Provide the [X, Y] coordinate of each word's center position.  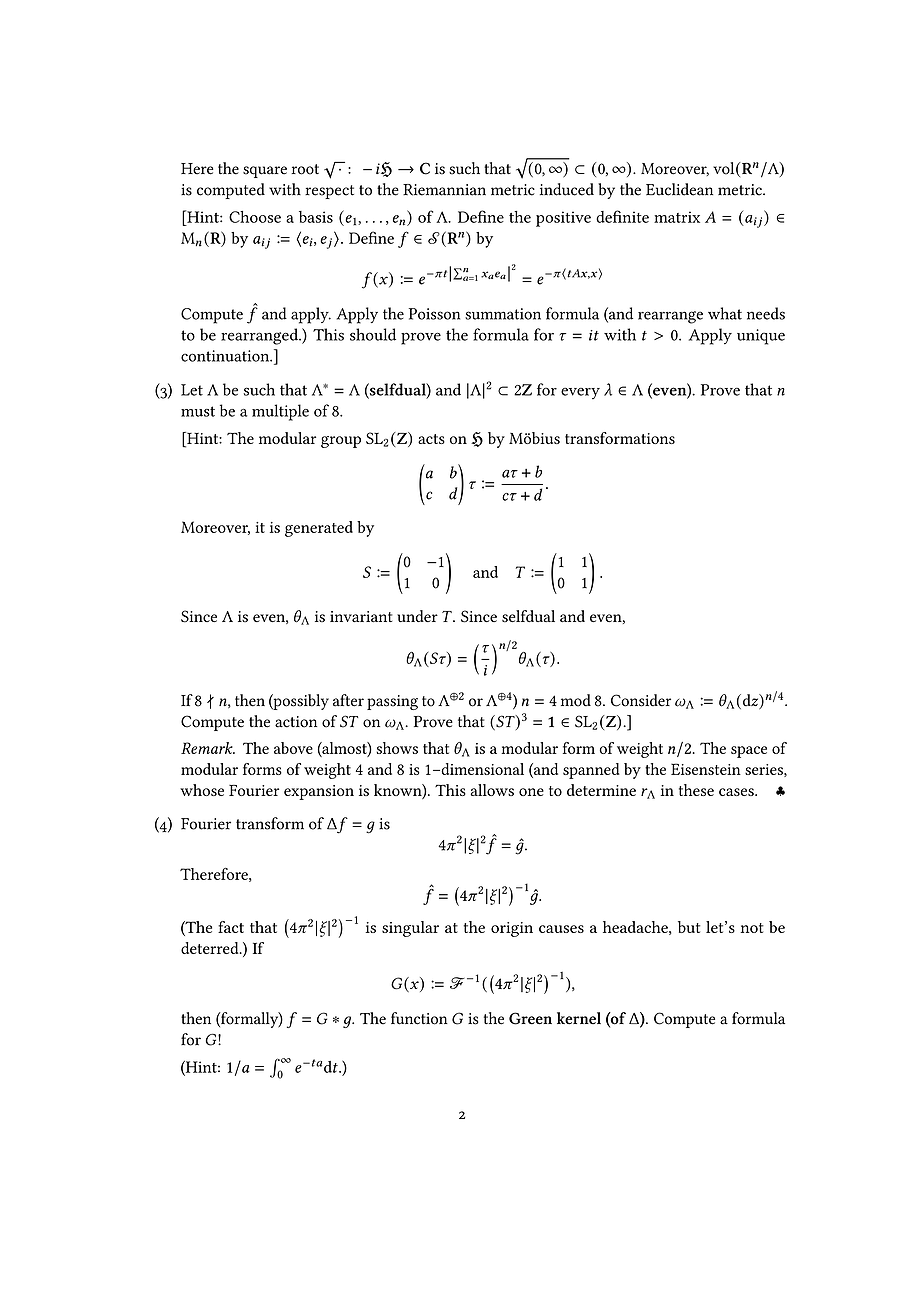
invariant [361, 616]
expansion [319, 792]
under [417, 616]
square [265, 172]
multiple [280, 412]
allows [492, 790]
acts [431, 439]
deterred [211, 948]
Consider [641, 700]
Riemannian [444, 190]
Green [530, 1018]
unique [761, 337]
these [696, 790]
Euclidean [679, 189]
